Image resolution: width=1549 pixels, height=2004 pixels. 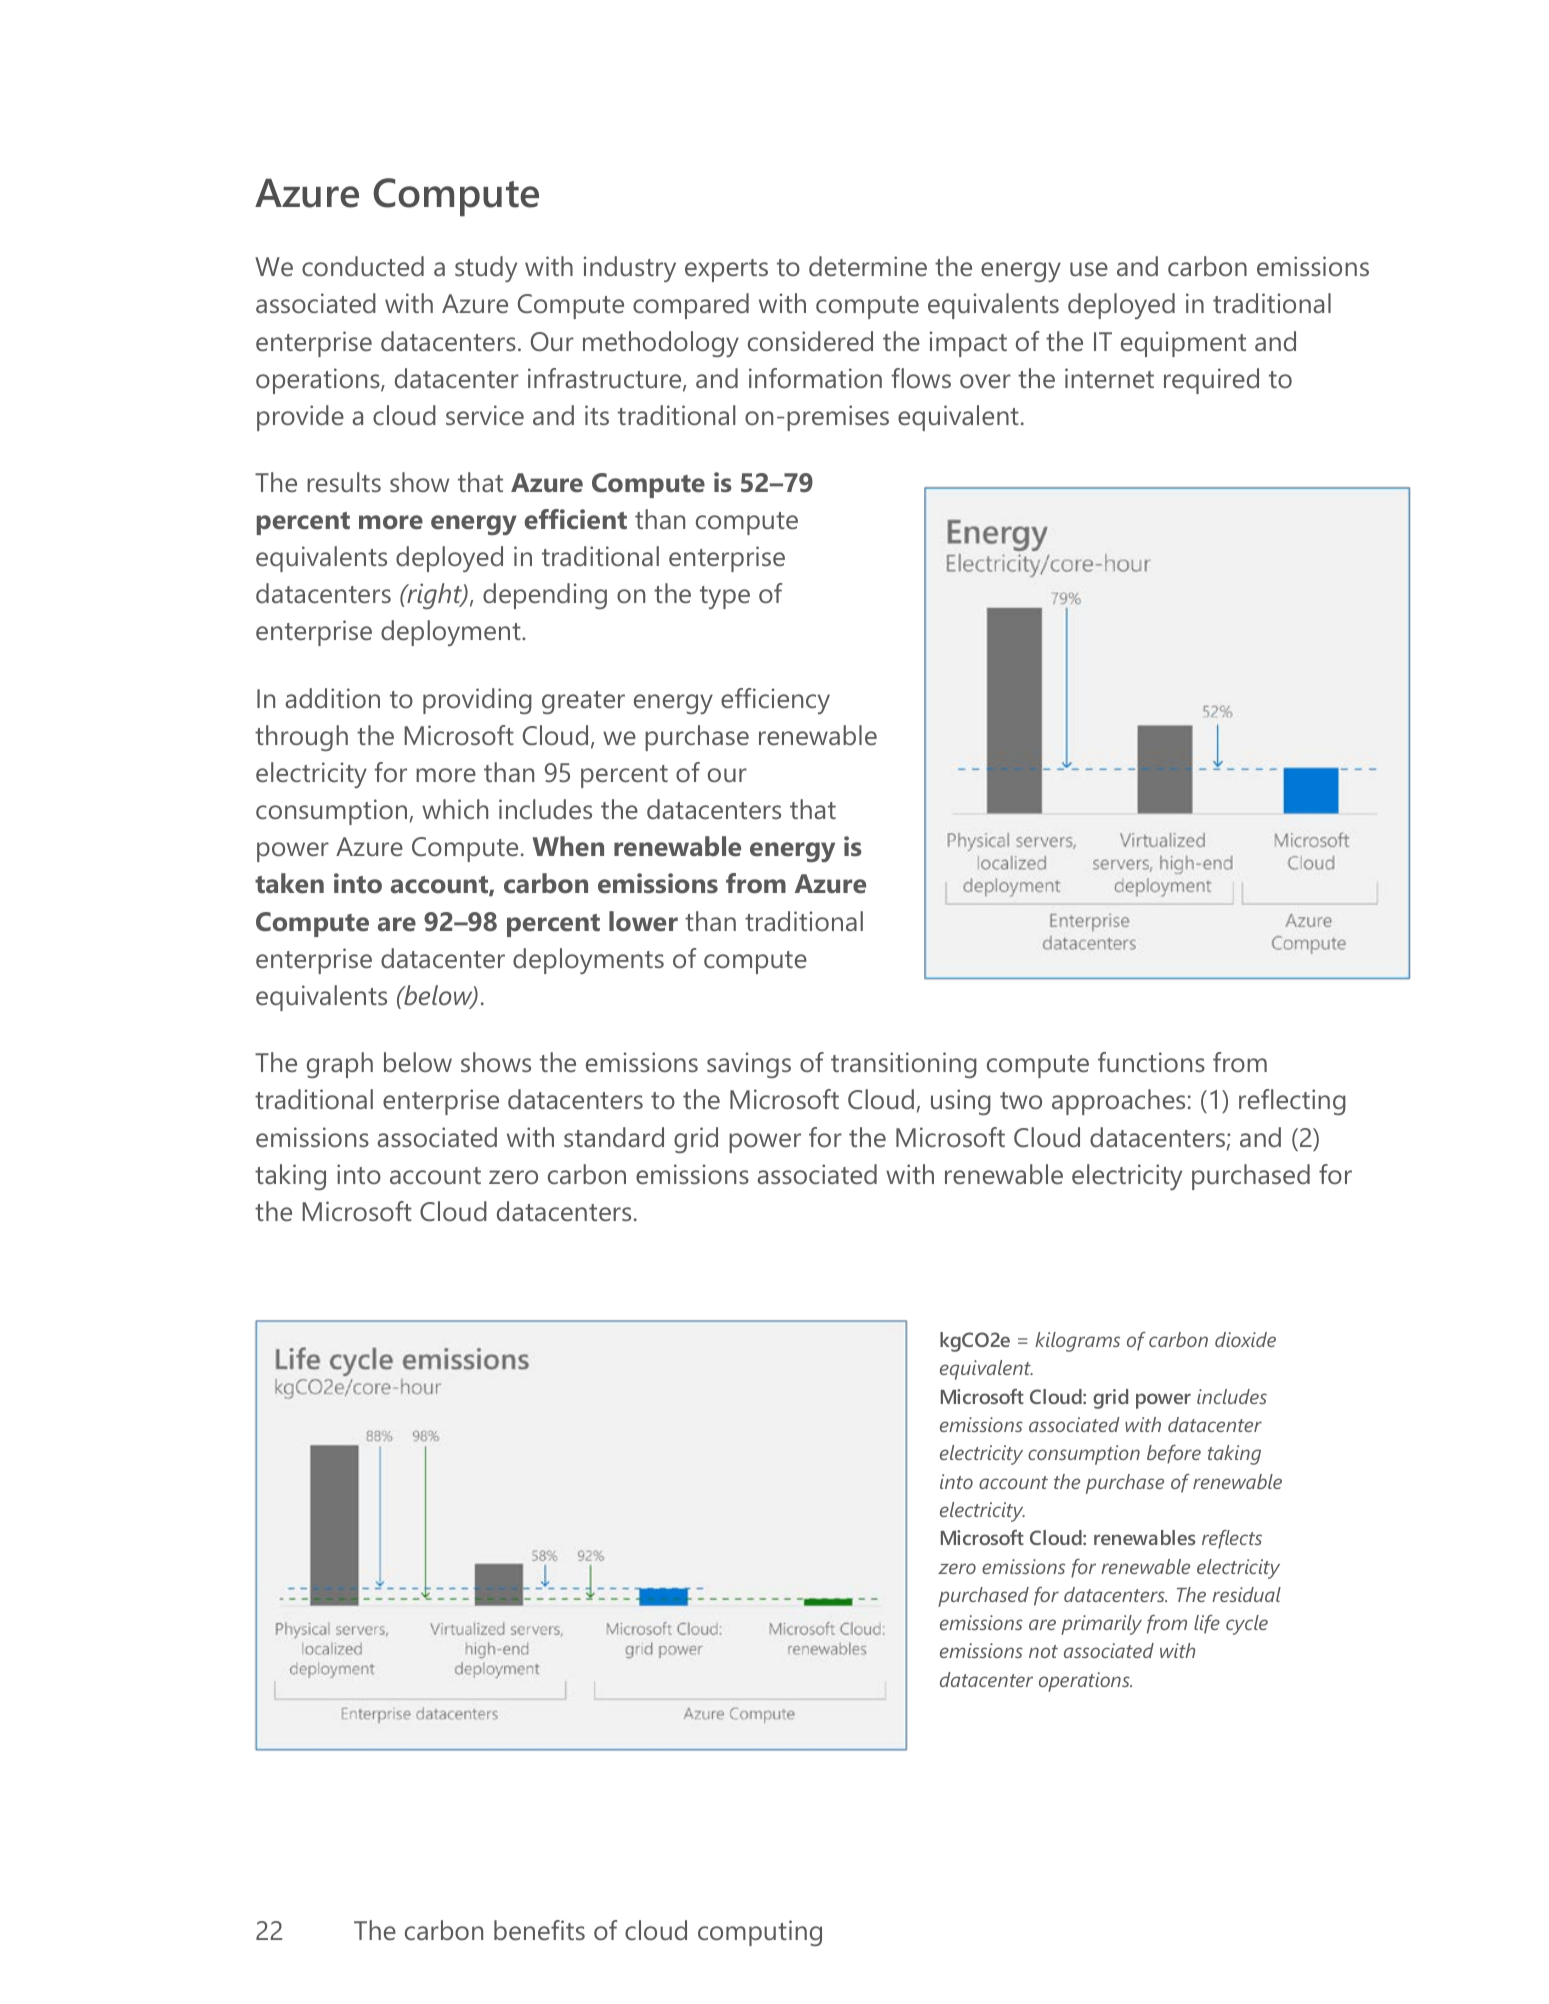 I want to click on computing, so click(x=760, y=1933).
